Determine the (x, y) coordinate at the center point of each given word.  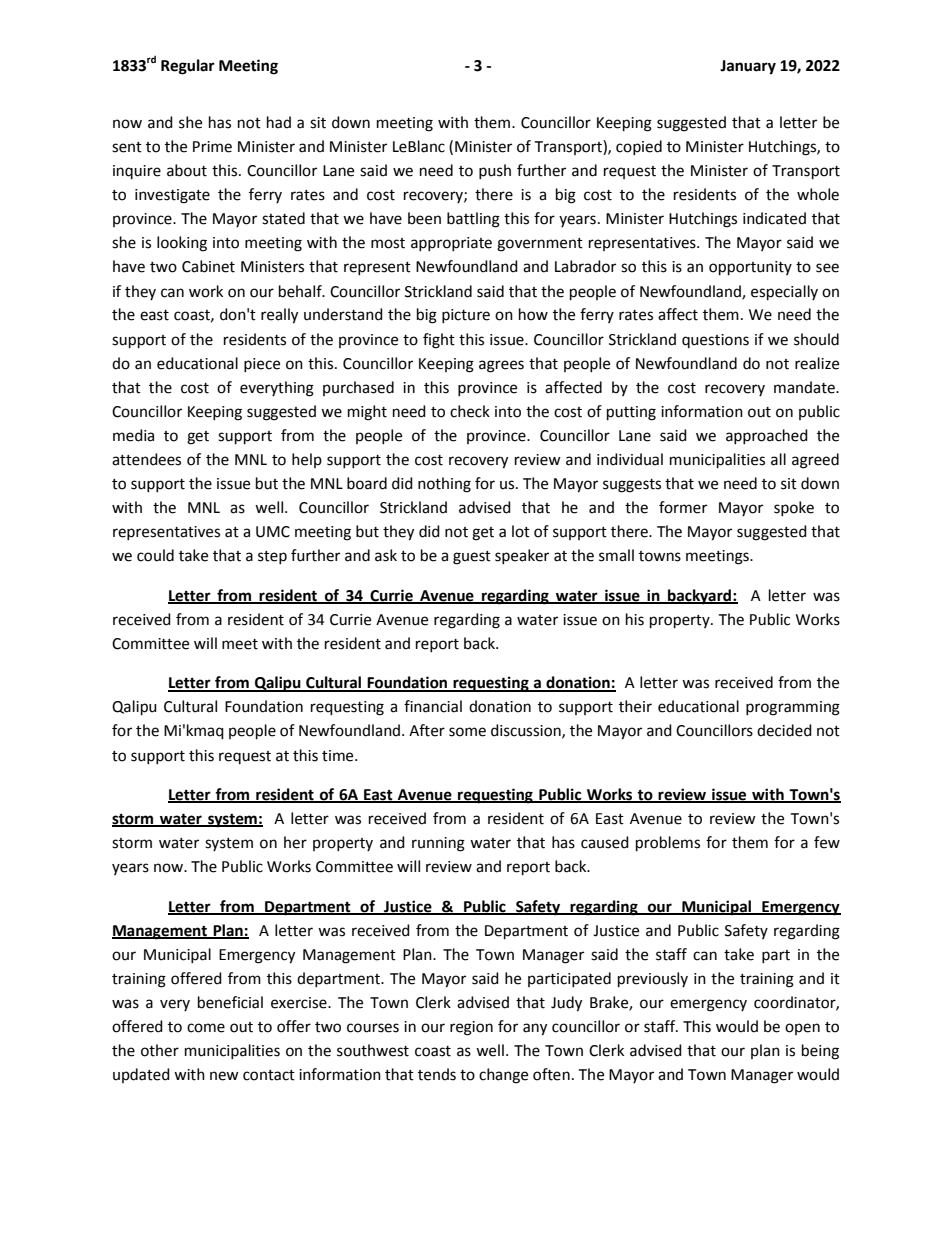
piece (262, 365)
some (467, 732)
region (471, 1028)
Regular (188, 67)
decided (784, 730)
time (339, 756)
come (206, 1028)
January (748, 67)
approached (767, 436)
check (470, 411)
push (495, 171)
